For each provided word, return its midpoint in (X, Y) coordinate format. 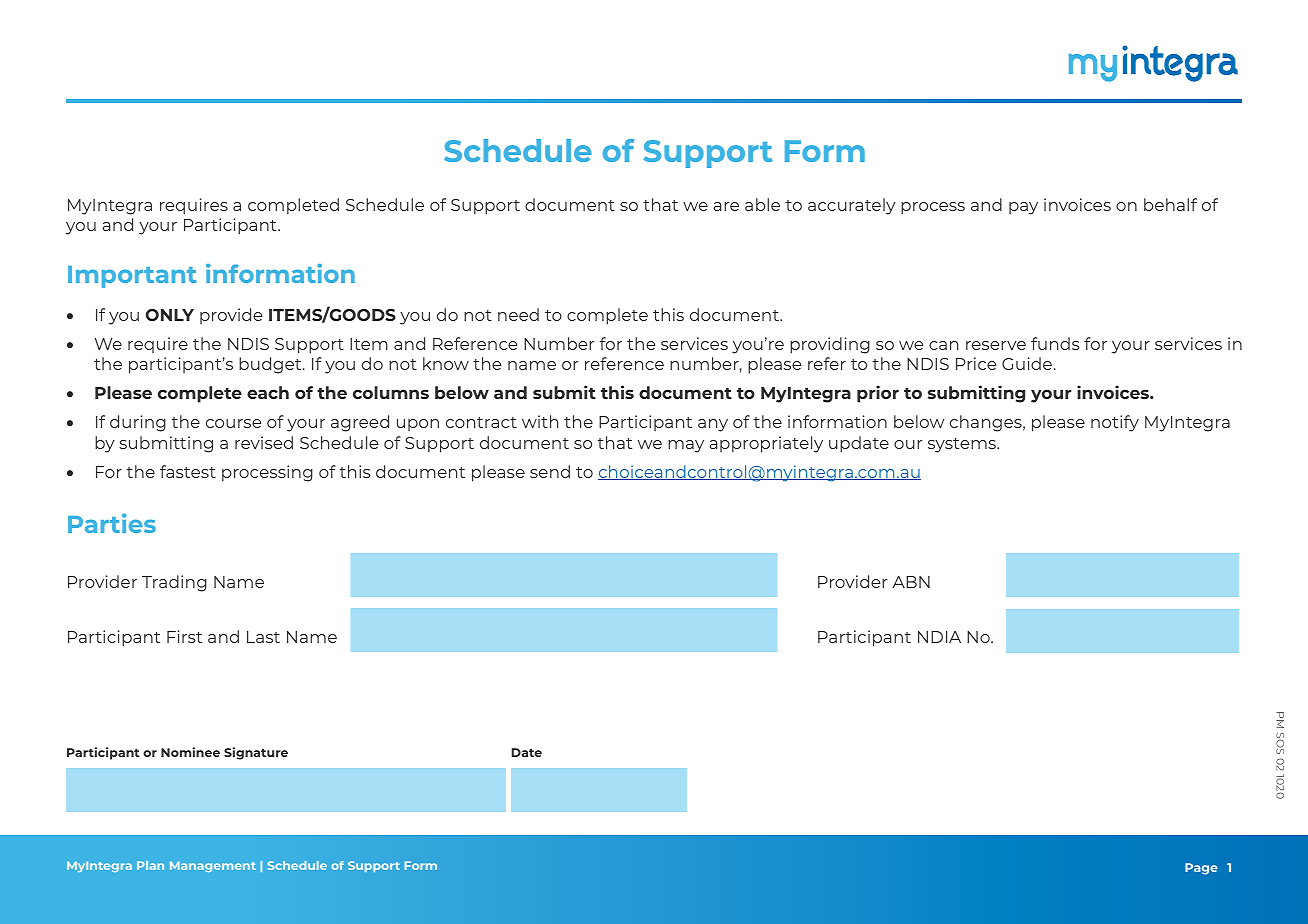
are (726, 206)
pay (1023, 208)
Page (1201, 869)
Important (132, 277)
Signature (256, 753)
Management (213, 866)
